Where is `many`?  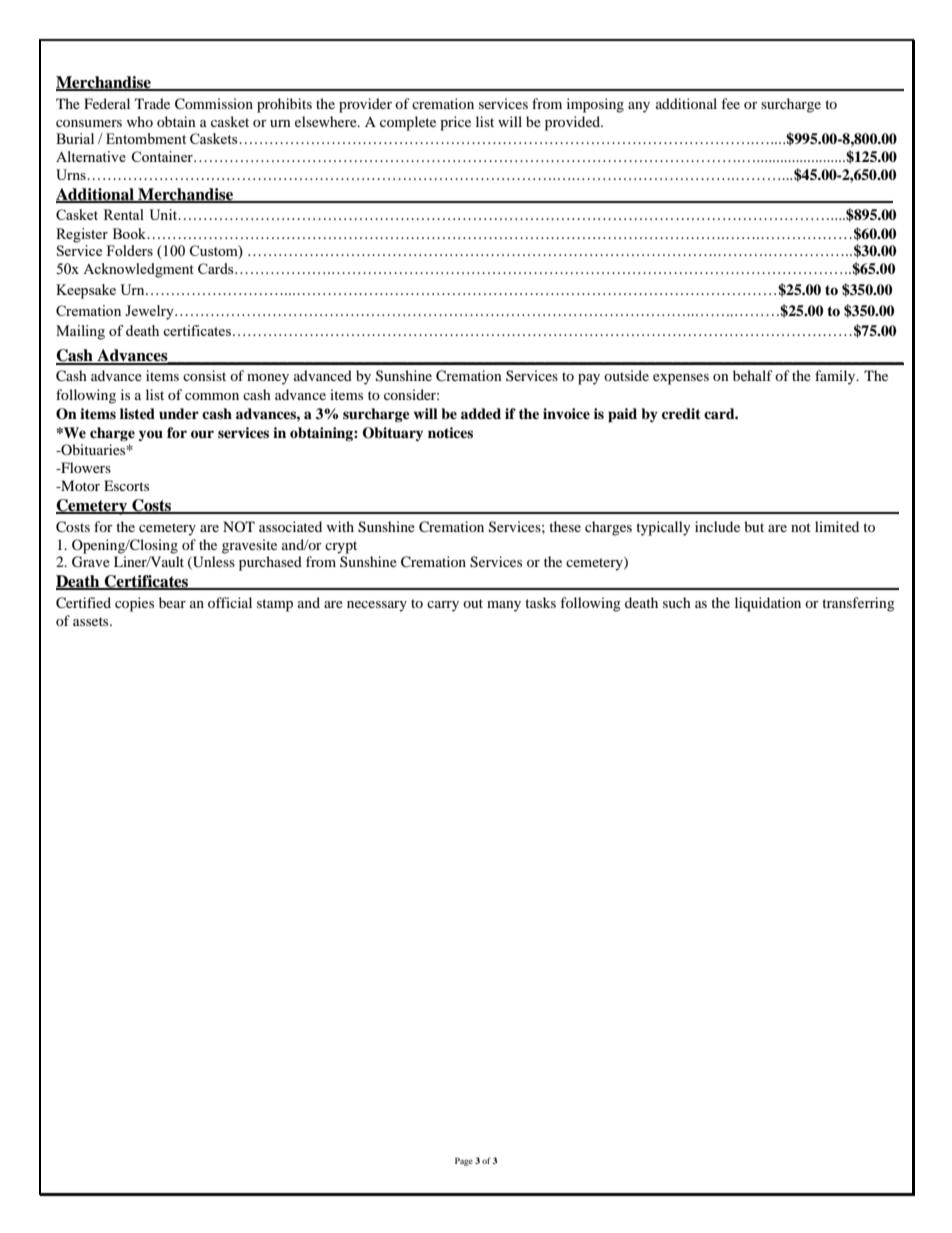
many is located at coordinates (504, 606).
